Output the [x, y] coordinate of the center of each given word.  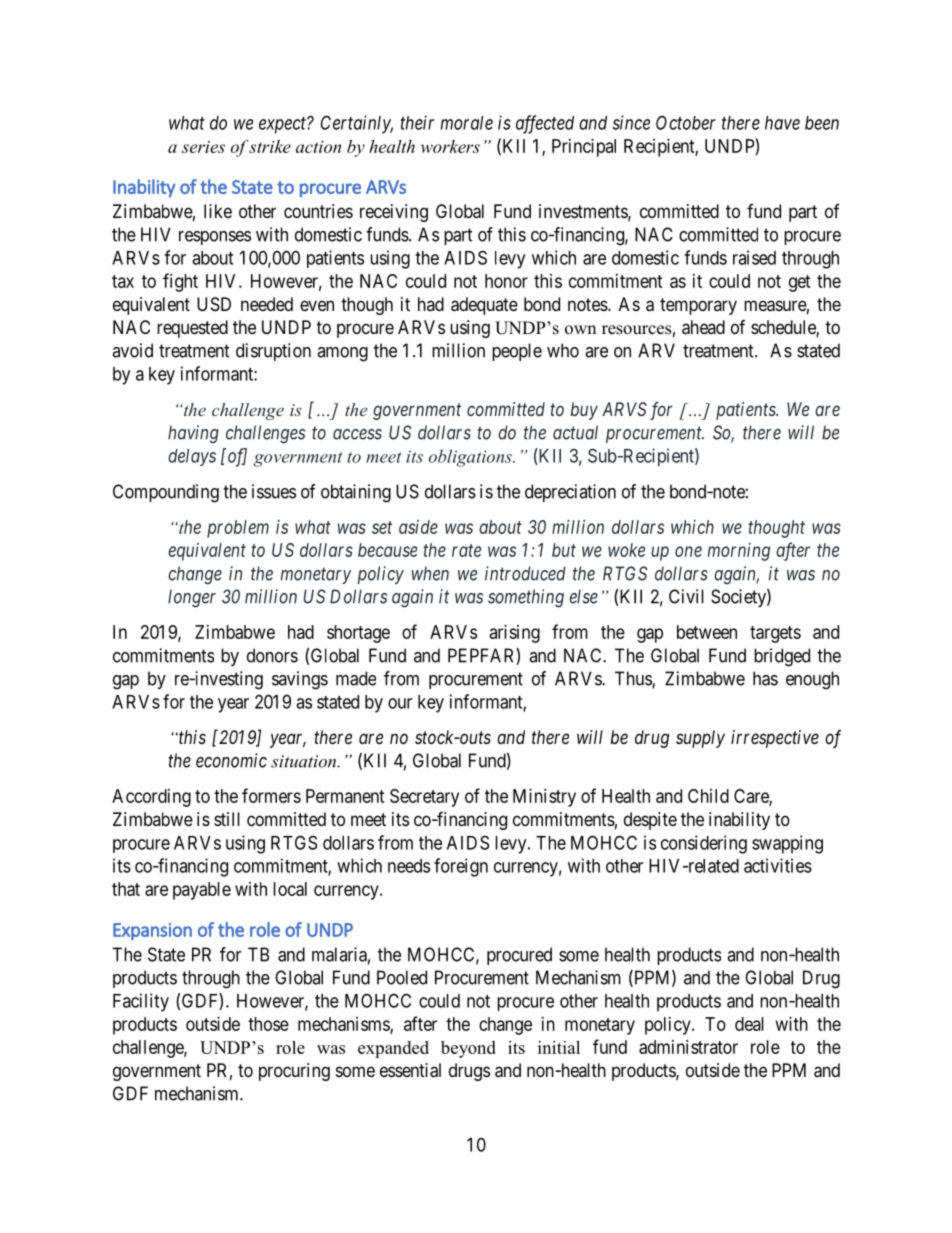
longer [192, 598]
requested [192, 329]
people [517, 352]
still [227, 819]
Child [708, 796]
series [203, 147]
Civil [686, 596]
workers [450, 146]
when [430, 573]
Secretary [424, 798]
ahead [703, 327]
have [782, 123]
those [268, 1024]
